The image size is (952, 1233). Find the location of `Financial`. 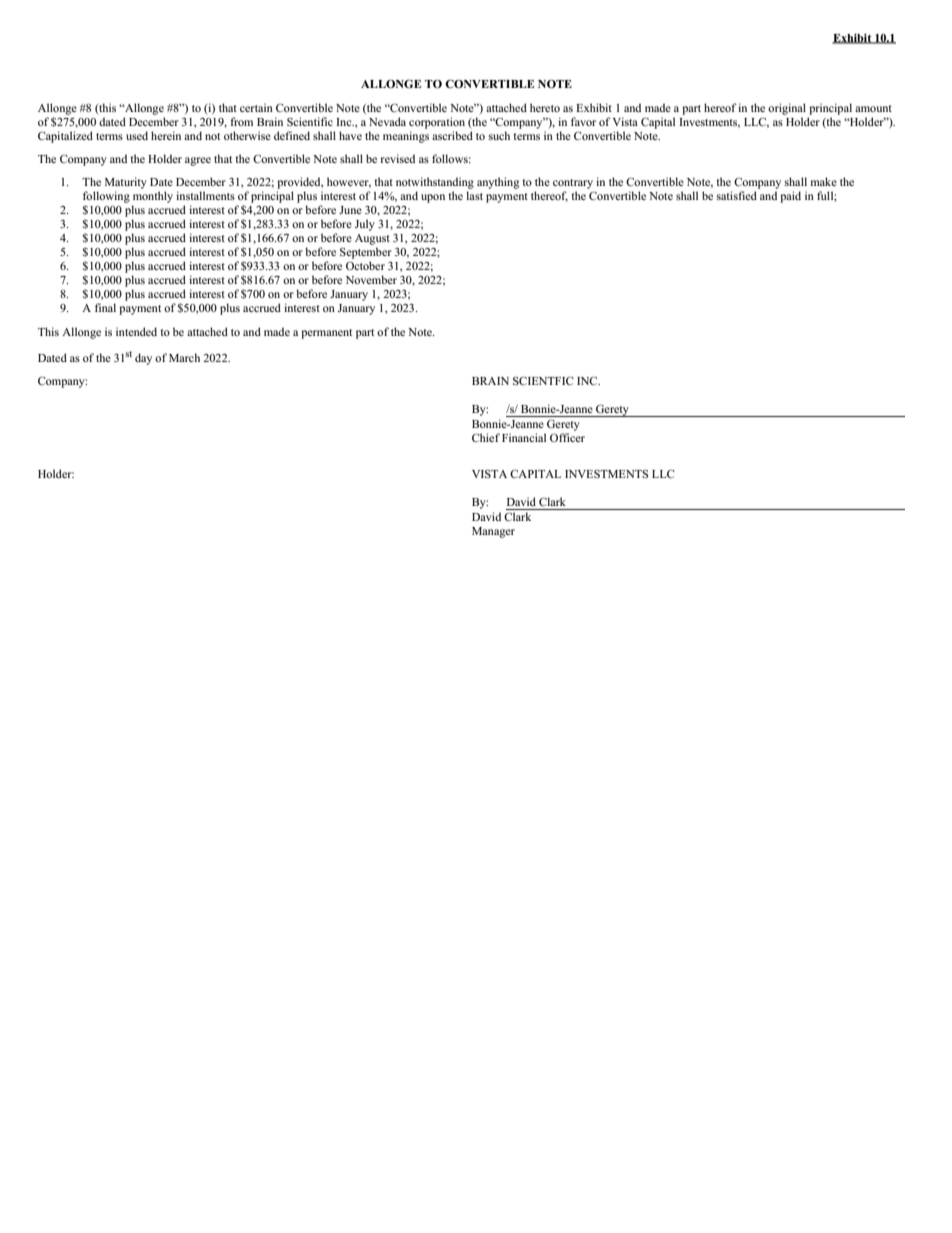

Financial is located at coordinates (524, 437).
